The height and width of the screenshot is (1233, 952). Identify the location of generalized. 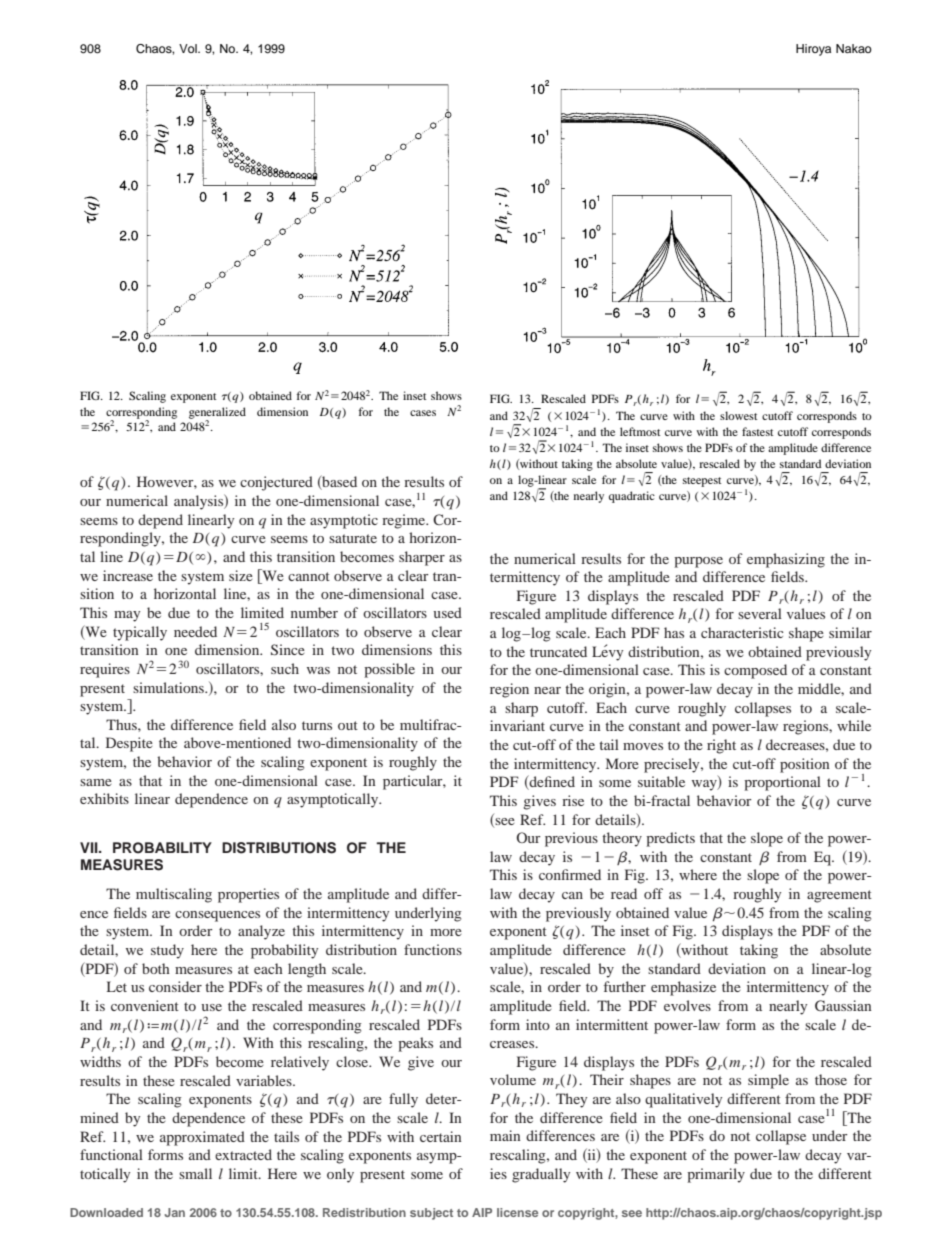
(217, 414).
